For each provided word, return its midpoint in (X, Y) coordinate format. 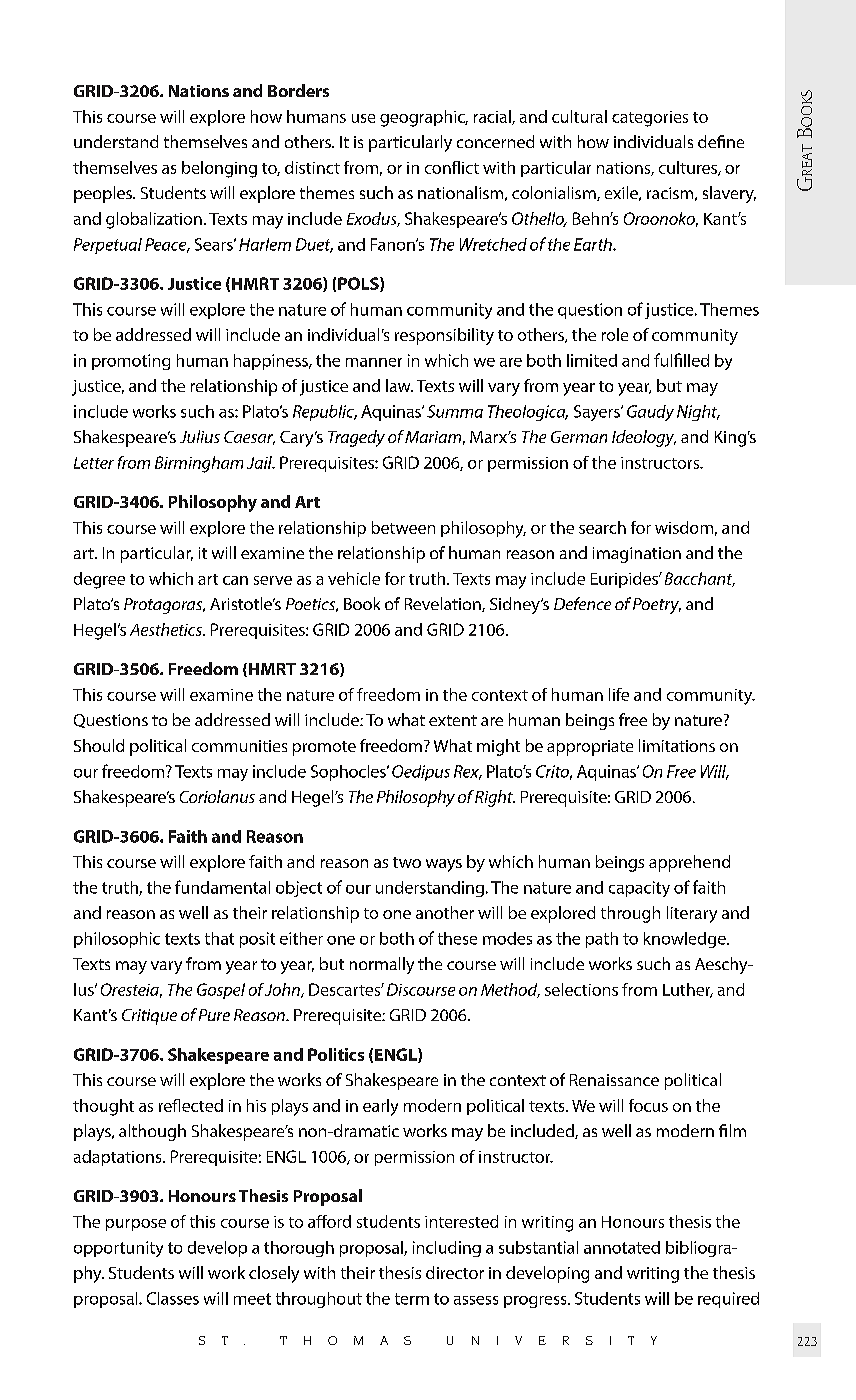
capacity (639, 889)
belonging (219, 169)
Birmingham (199, 464)
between (403, 527)
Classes (173, 1298)
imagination (637, 555)
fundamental (222, 887)
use (363, 118)
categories (650, 119)
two (407, 862)
